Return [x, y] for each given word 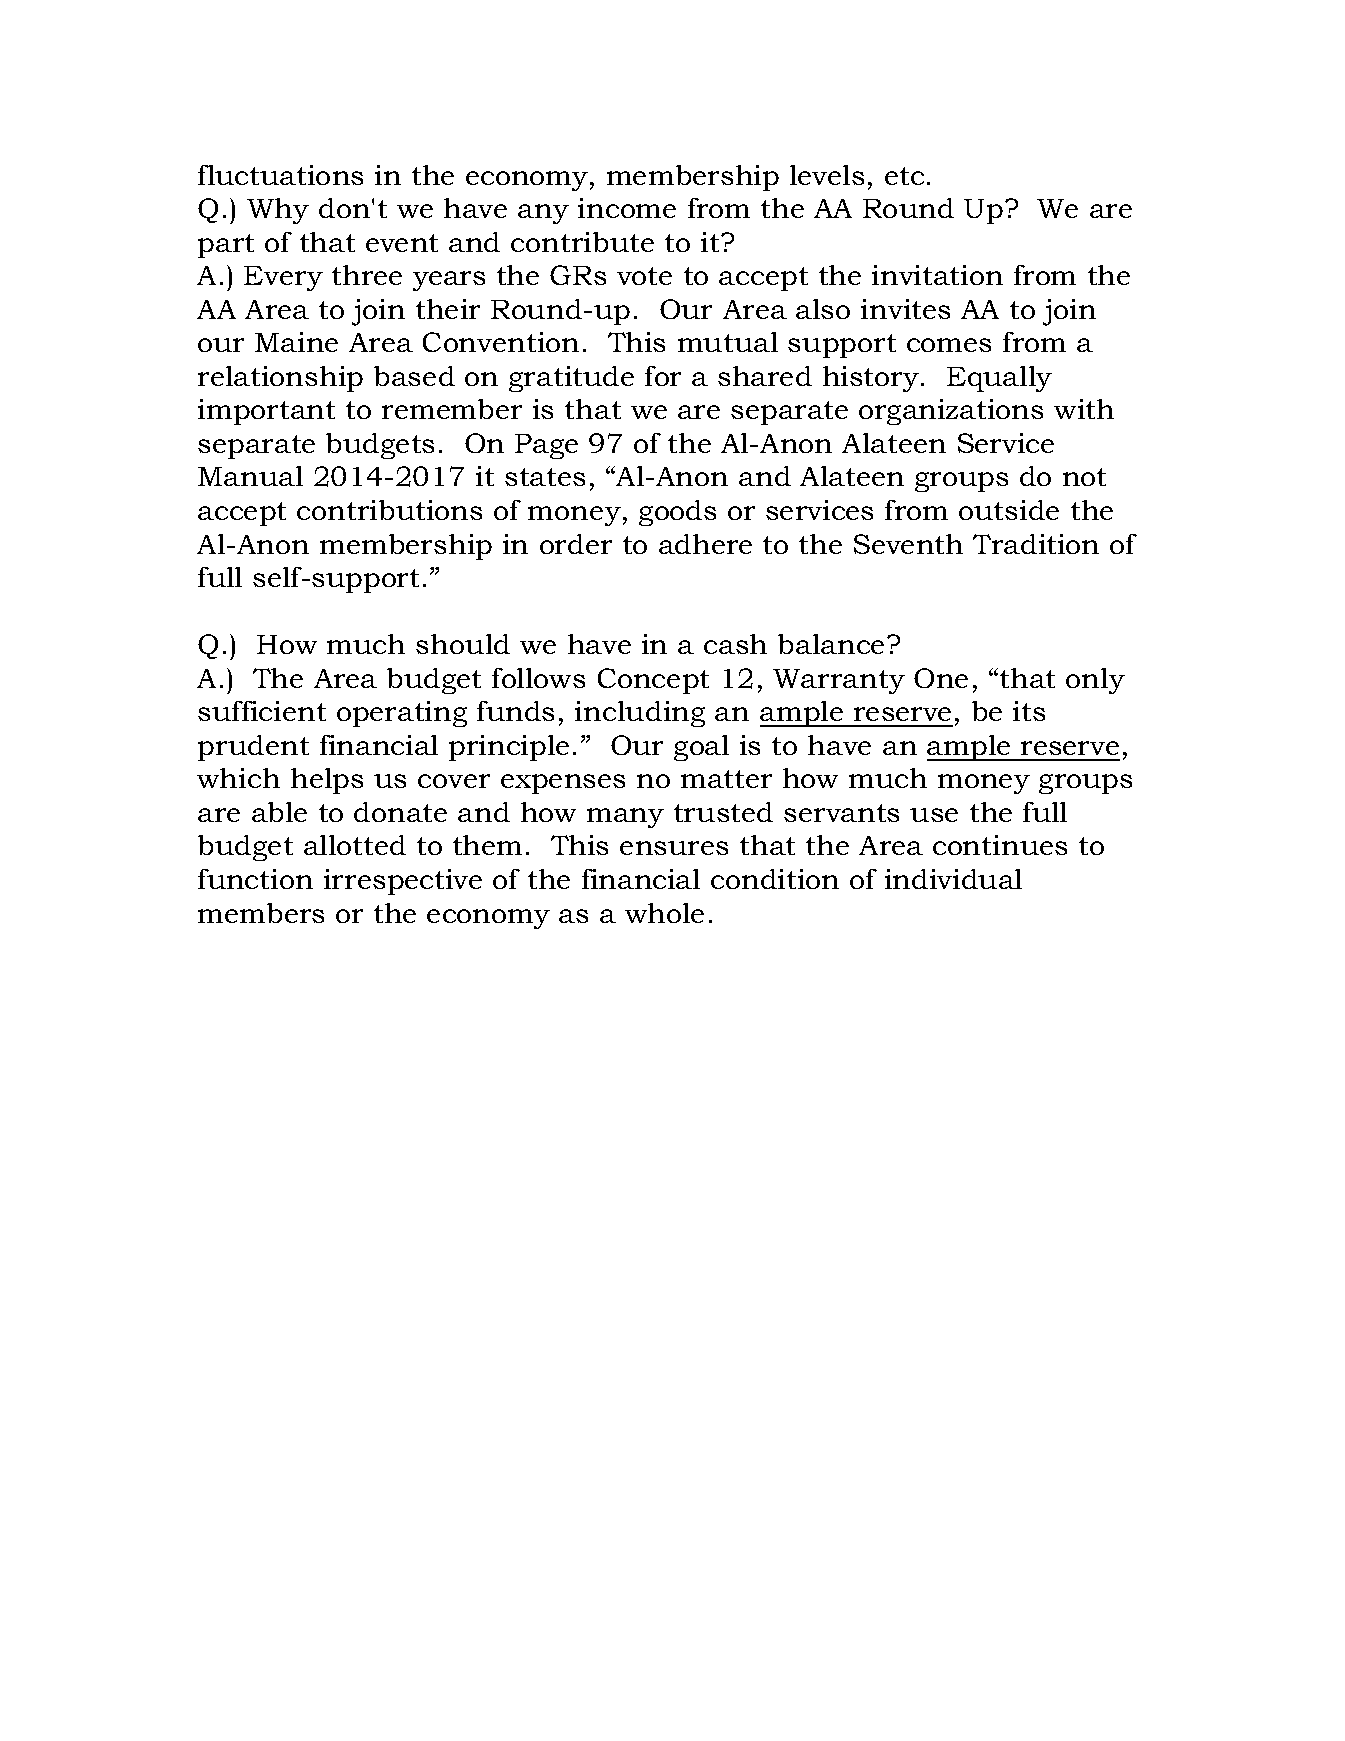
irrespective [403, 882]
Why [278, 211]
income [627, 208]
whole [664, 913]
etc [904, 176]
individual [953, 879]
